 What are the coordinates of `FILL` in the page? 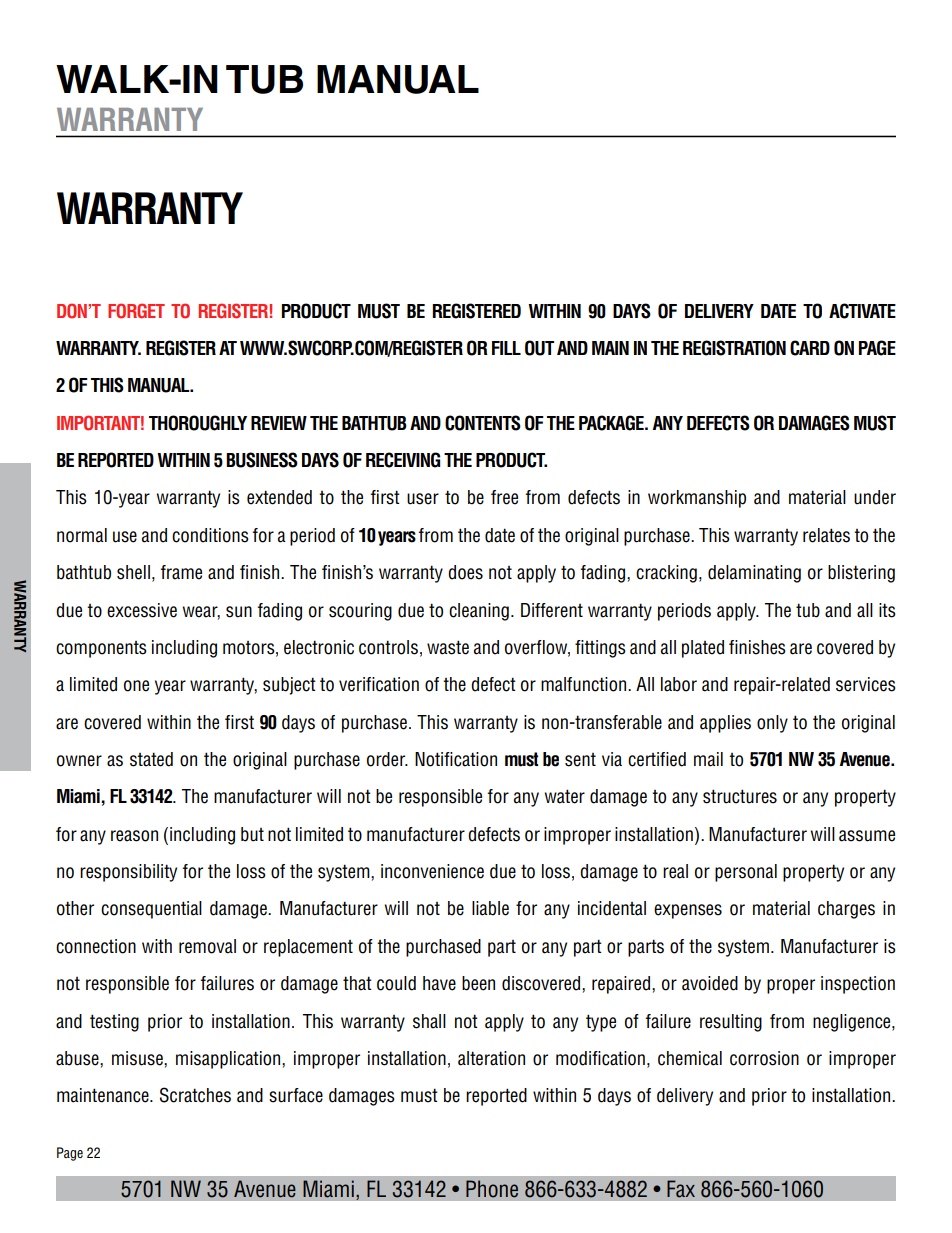 It's located at (506, 348).
